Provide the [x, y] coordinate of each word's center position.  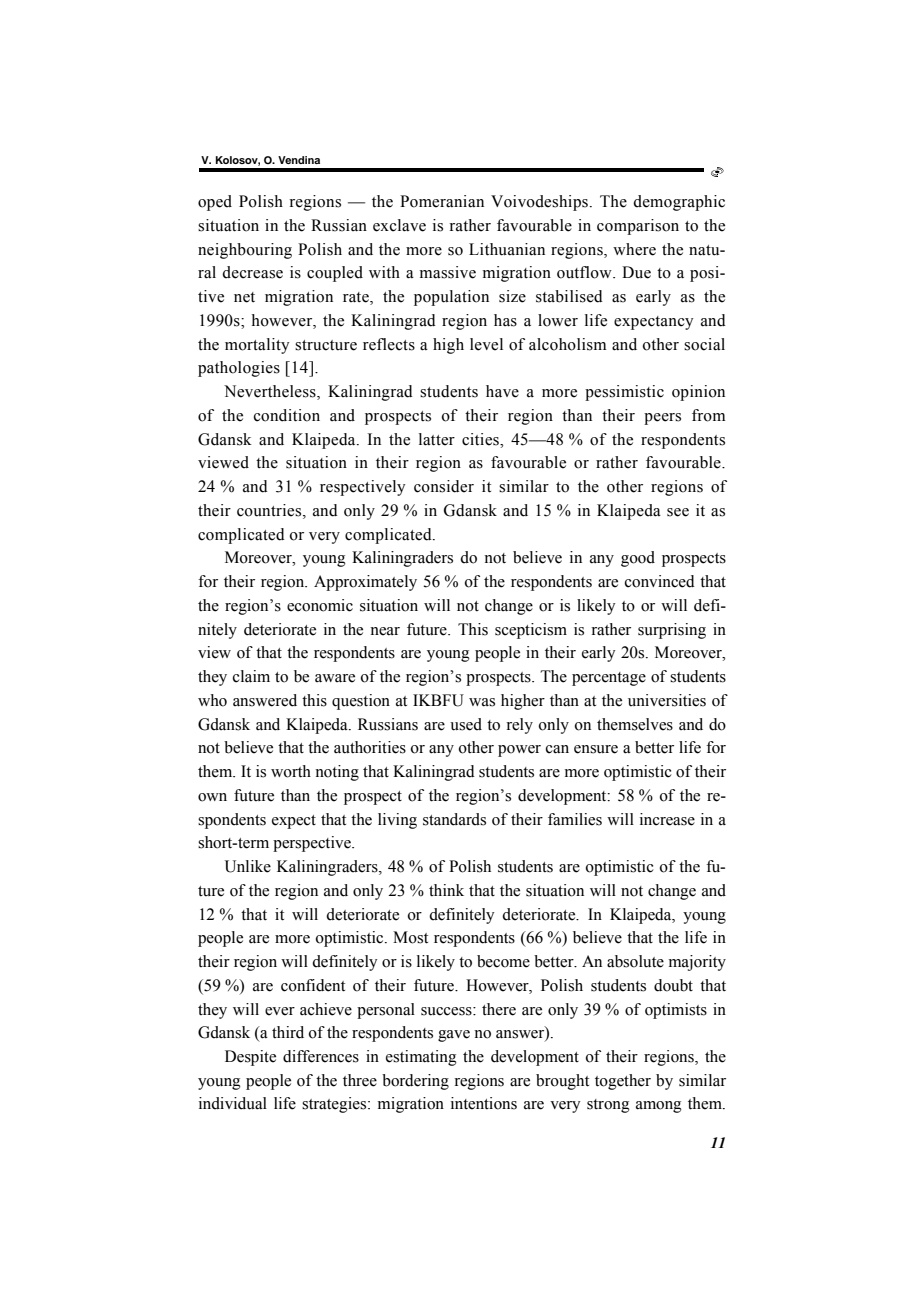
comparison [638, 227]
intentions [484, 1103]
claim [251, 676]
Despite [250, 1058]
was [482, 702]
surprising [672, 631]
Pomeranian [442, 201]
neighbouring [245, 251]
